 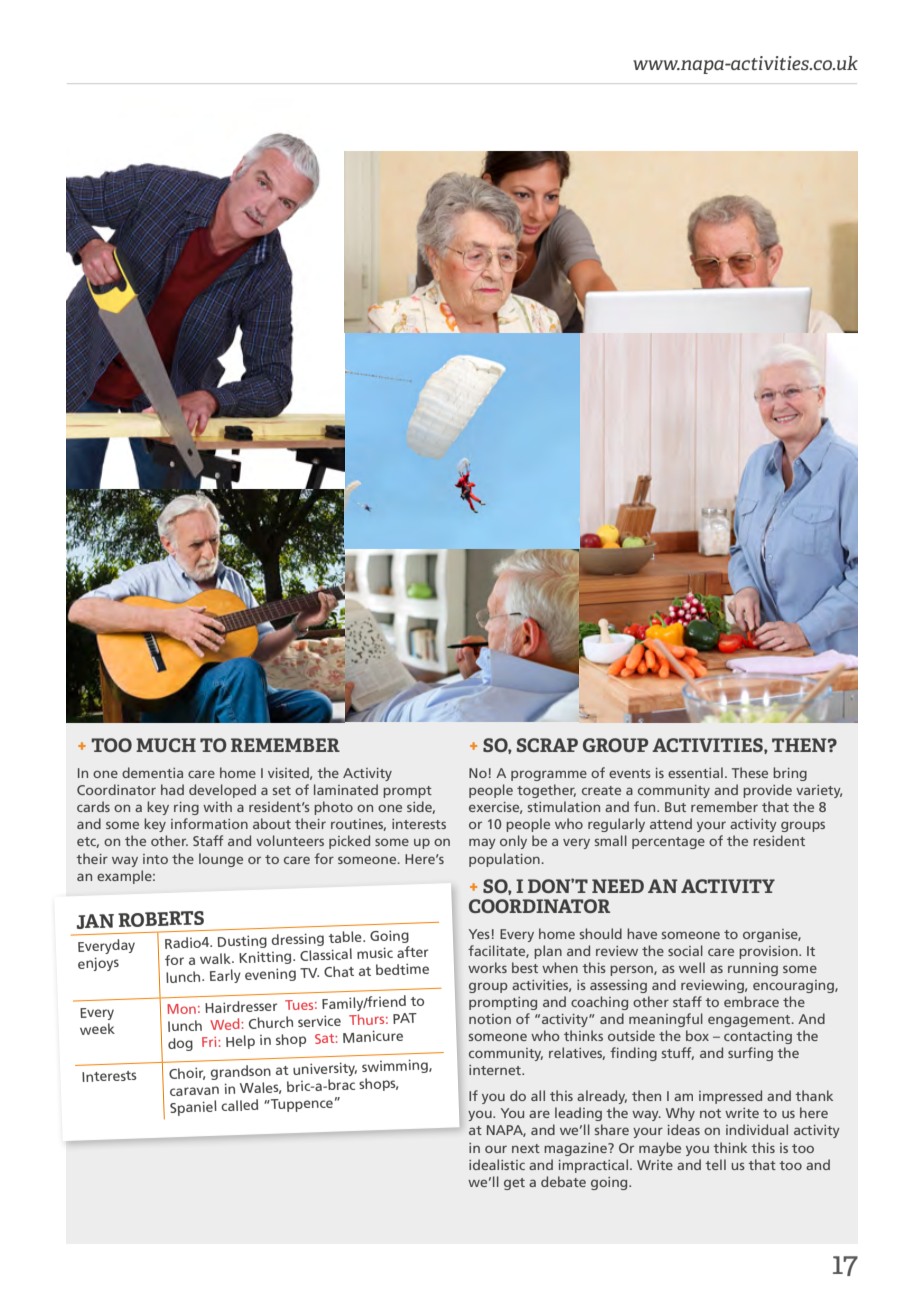 What do you see at coordinates (497, 1164) in the screenshot?
I see `idealistic` at bounding box center [497, 1164].
